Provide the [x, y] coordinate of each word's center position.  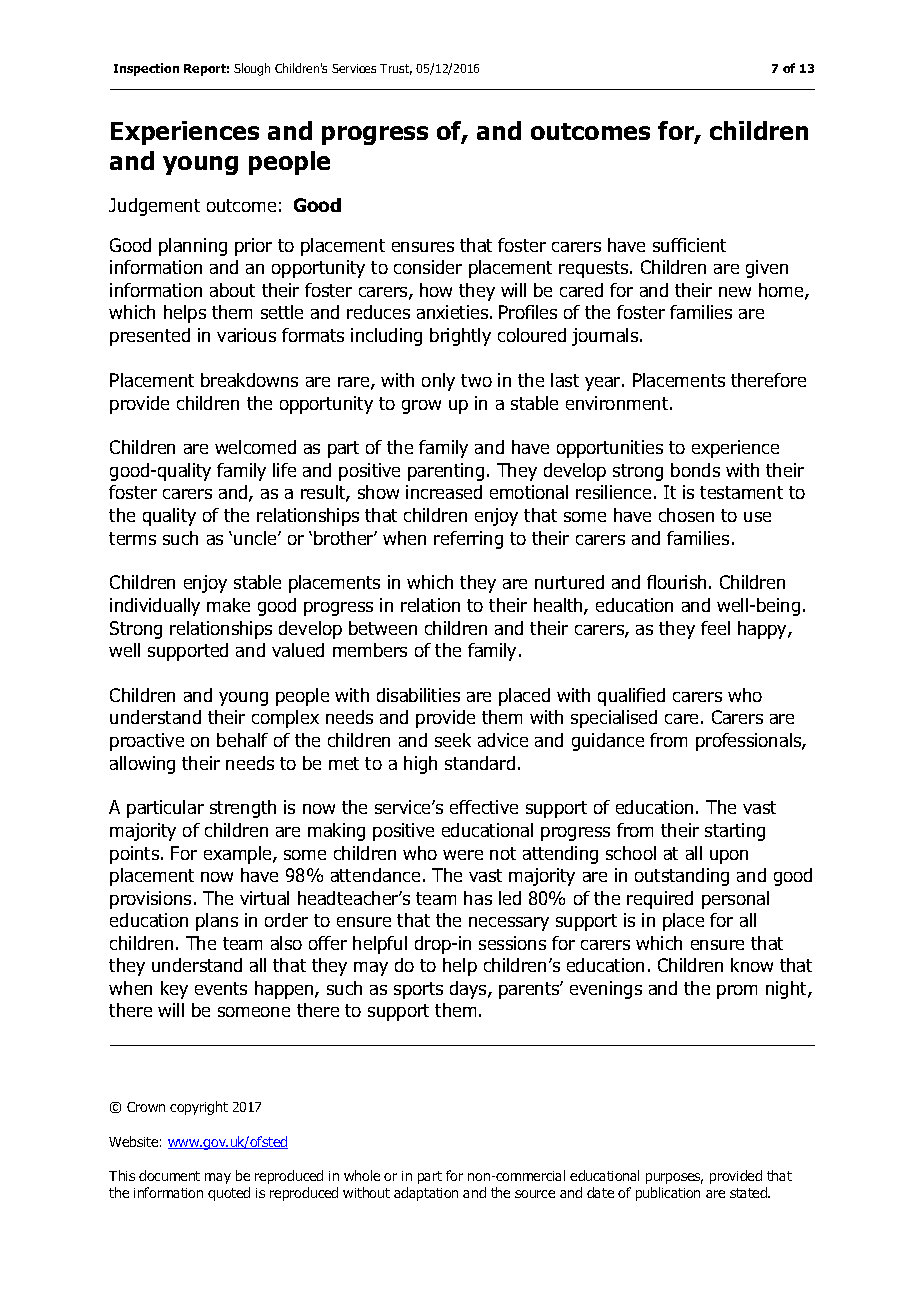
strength [243, 809]
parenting [446, 472]
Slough [252, 69]
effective [484, 807]
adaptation [426, 1194]
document [169, 1175]
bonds [695, 470]
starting [735, 832]
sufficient [689, 245]
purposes [674, 1178]
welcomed [255, 447]
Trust [396, 69]
